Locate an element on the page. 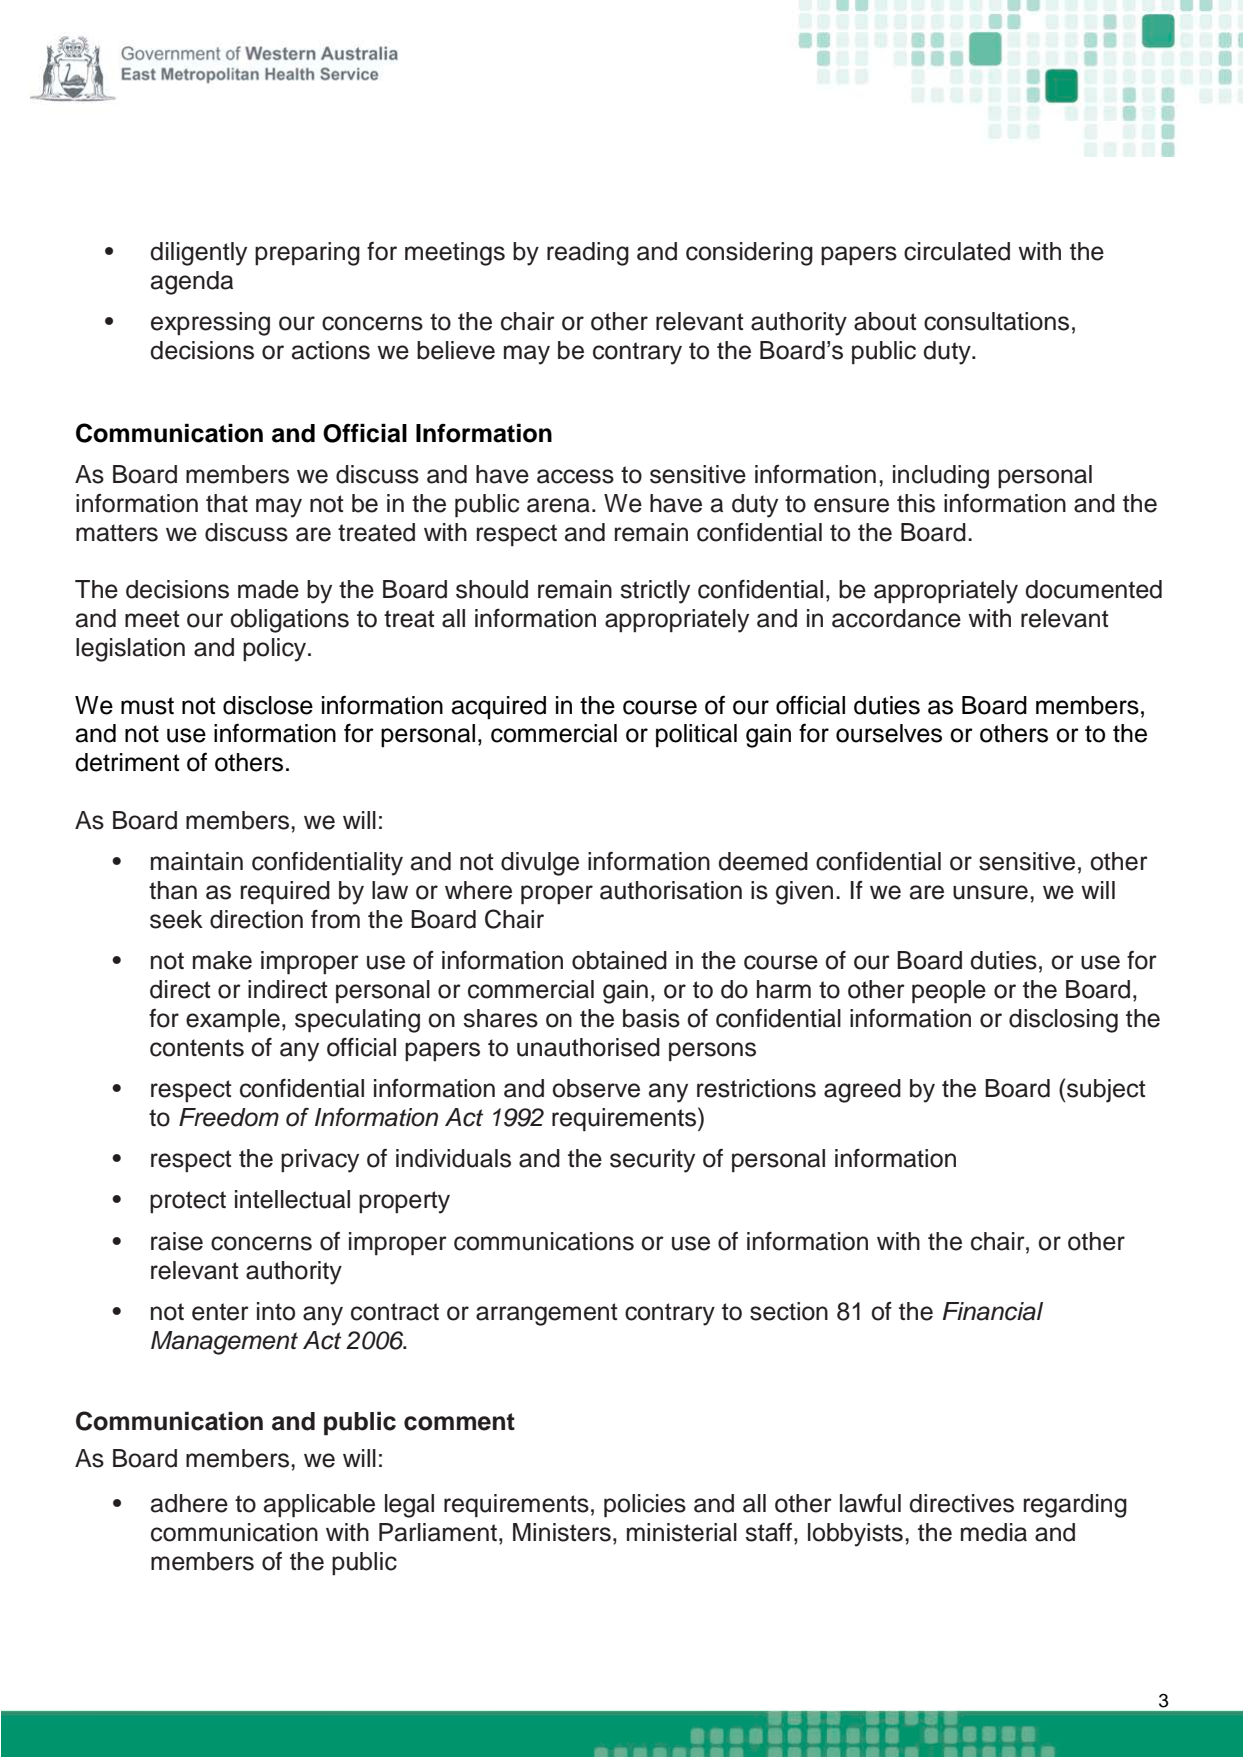 The image size is (1243, 1758). authorisation is located at coordinates (671, 890).
